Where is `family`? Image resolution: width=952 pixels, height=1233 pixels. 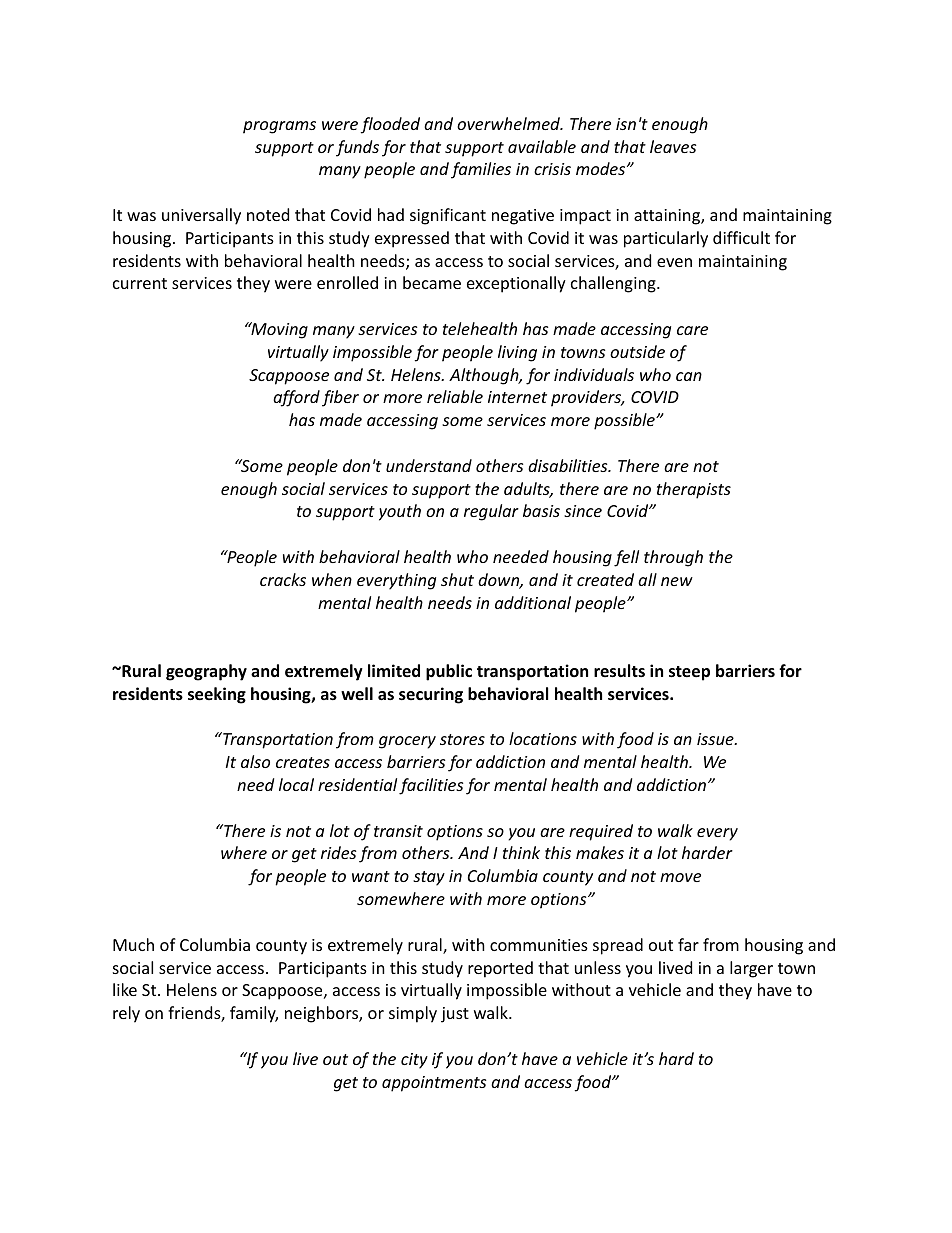 family is located at coordinates (254, 1014).
